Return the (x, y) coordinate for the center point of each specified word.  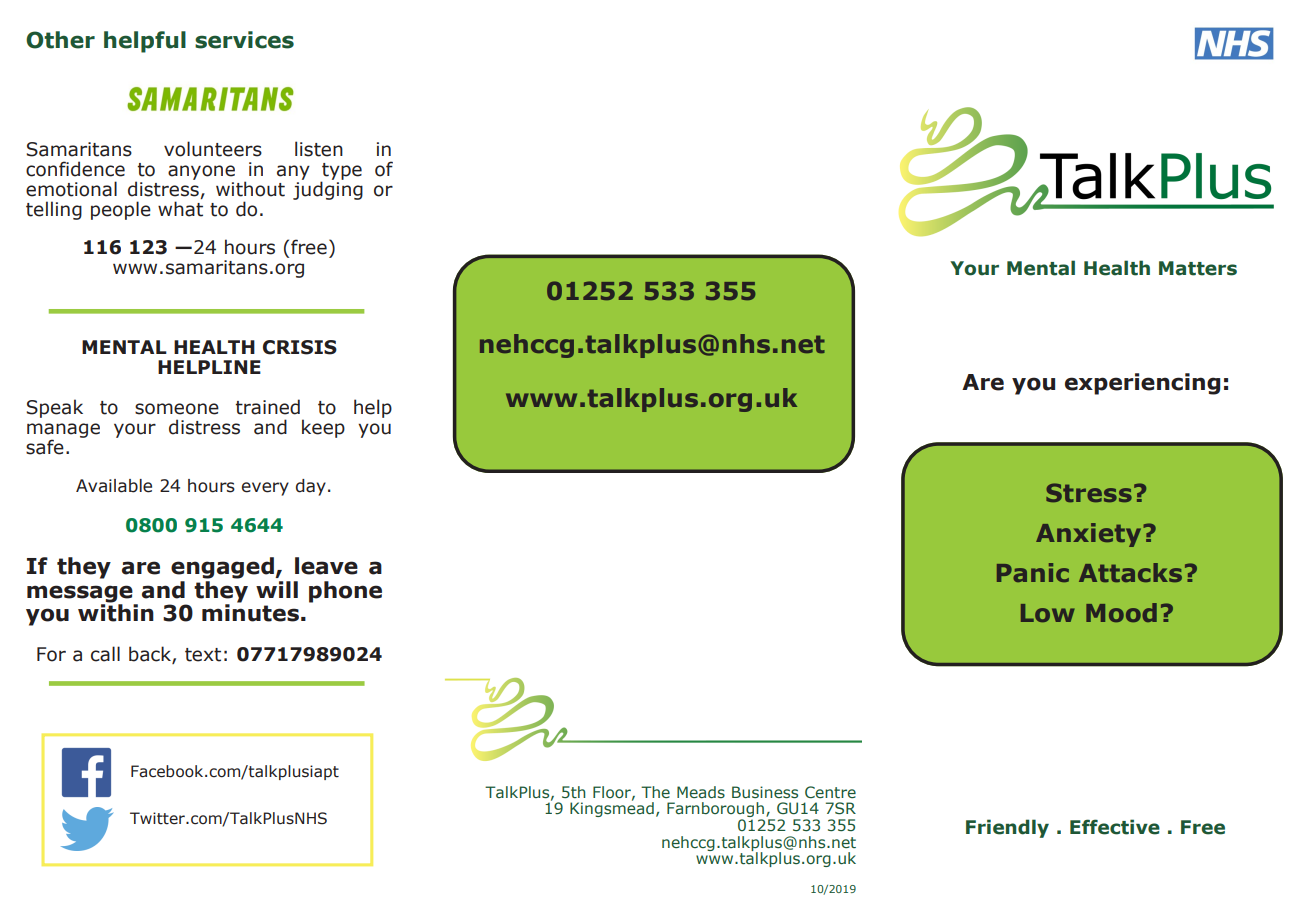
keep (323, 428)
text (203, 655)
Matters (1198, 268)
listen (319, 149)
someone (177, 409)
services (244, 40)
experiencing (1142, 384)
